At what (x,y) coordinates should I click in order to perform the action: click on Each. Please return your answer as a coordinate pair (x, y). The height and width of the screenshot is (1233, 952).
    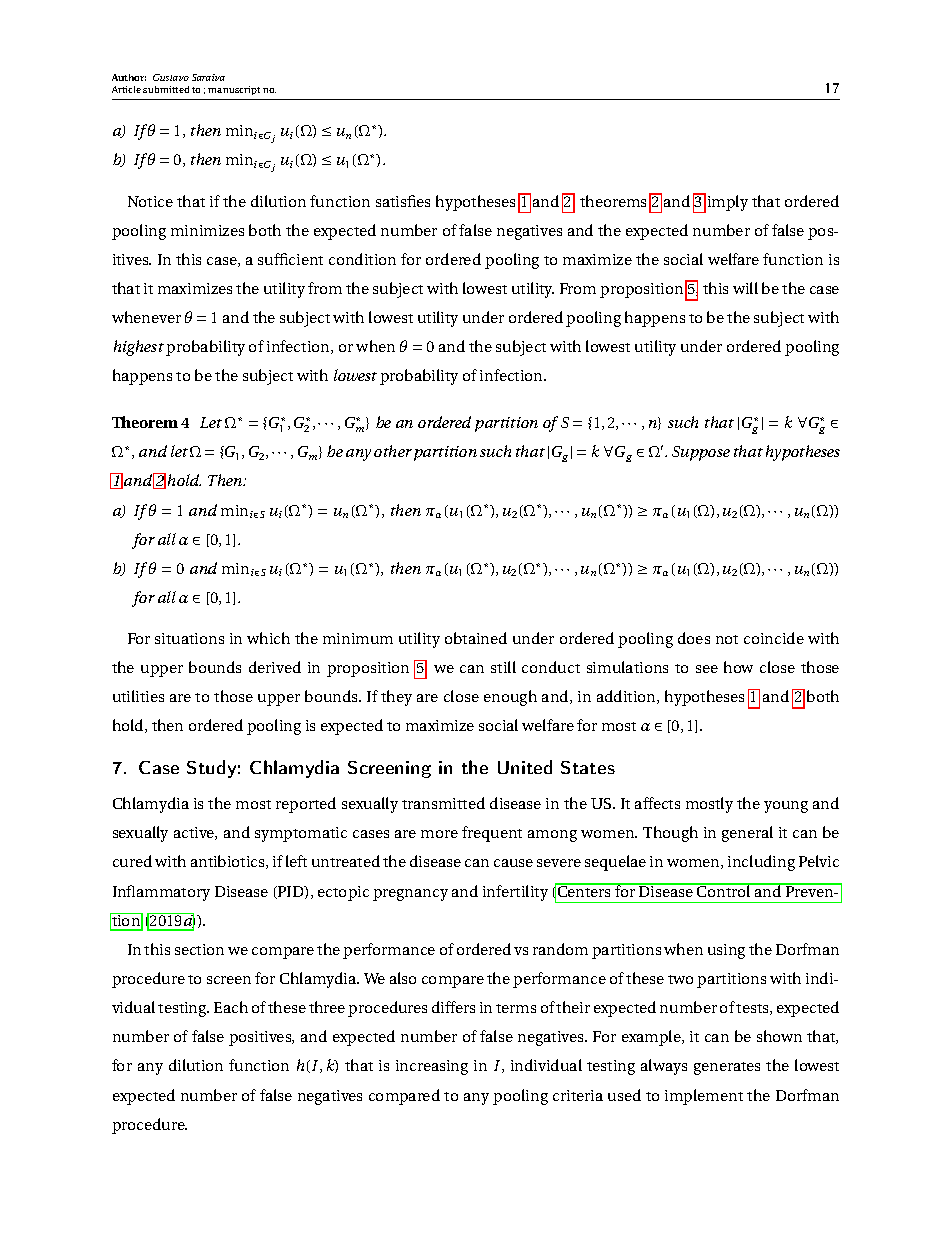
    Looking at the image, I should click on (231, 1007).
